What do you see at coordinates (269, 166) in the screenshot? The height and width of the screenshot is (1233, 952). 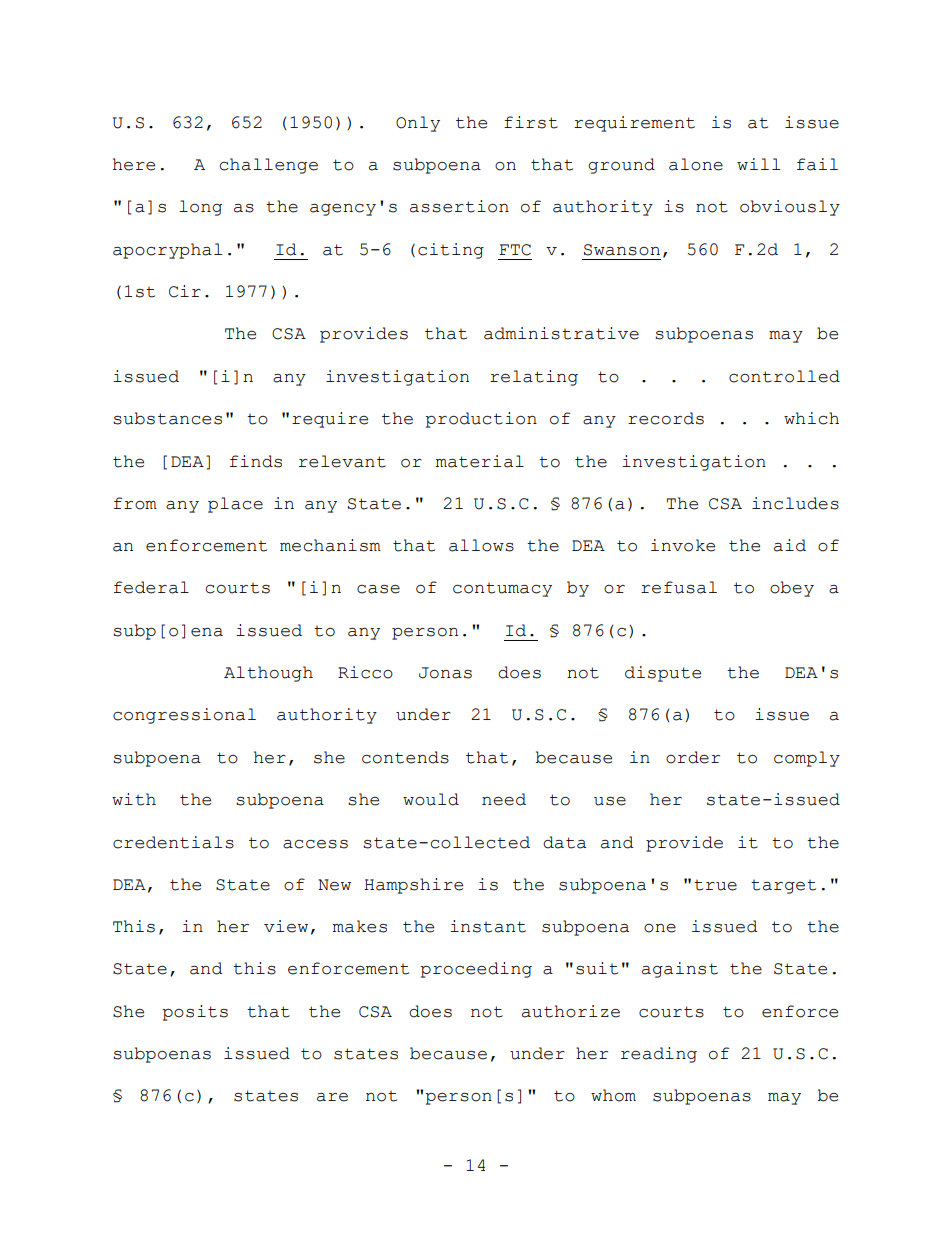 I see `challenge` at bounding box center [269, 166].
